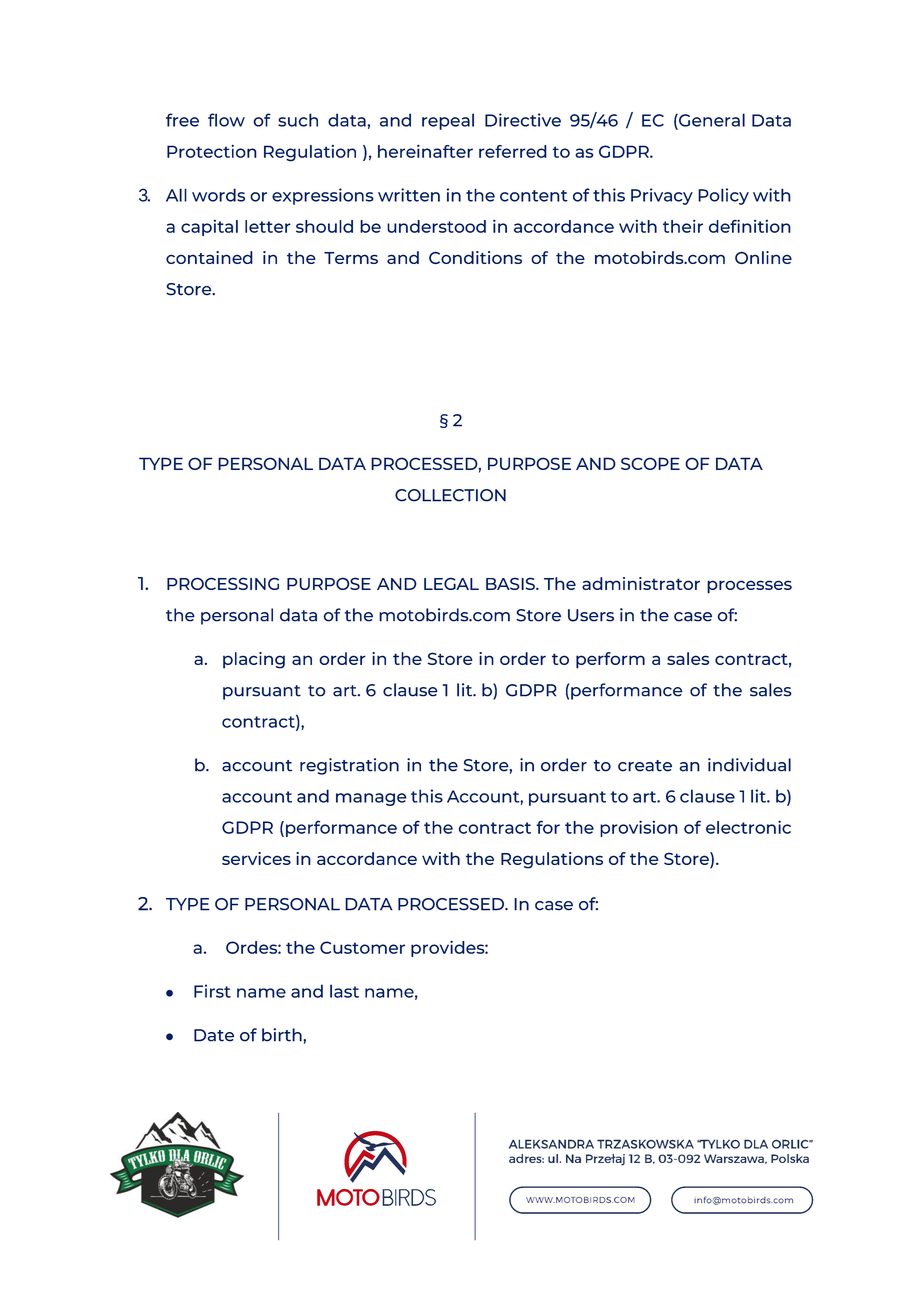  Describe the element at coordinates (448, 121) in the screenshot. I see `repeal` at that location.
